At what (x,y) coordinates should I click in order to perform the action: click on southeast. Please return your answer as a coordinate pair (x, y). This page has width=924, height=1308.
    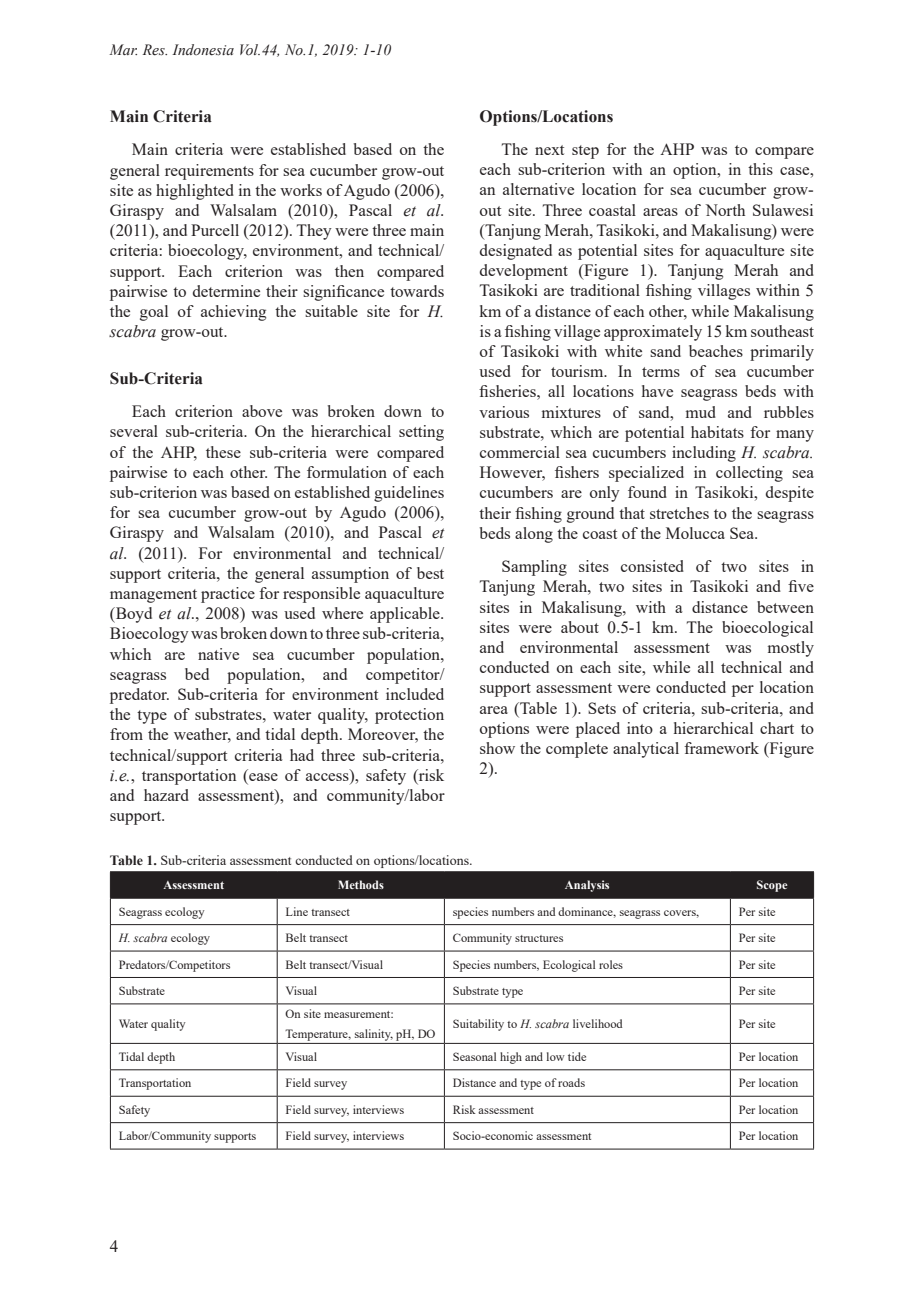
    Looking at the image, I should click on (782, 331).
